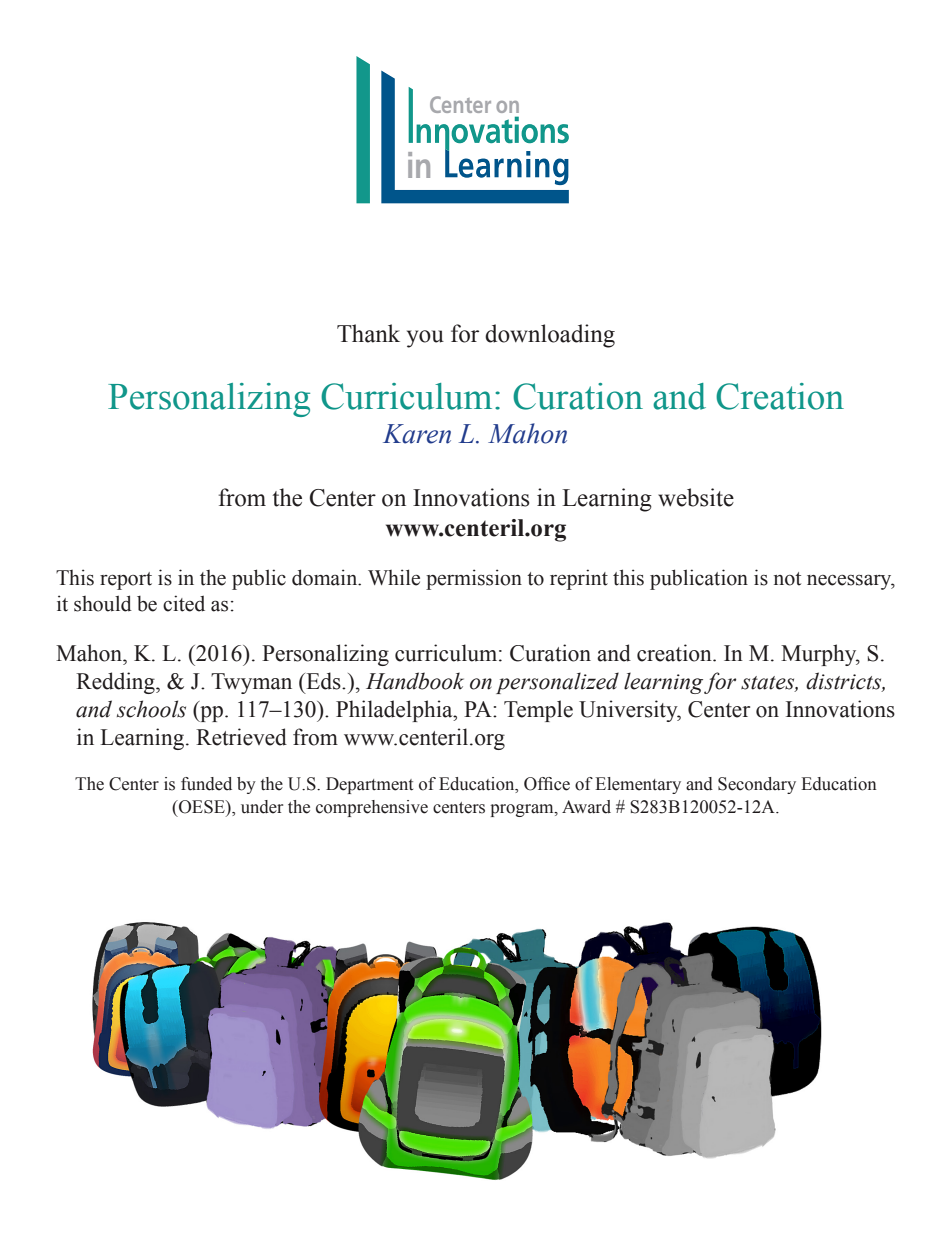 The image size is (952, 1233). What do you see at coordinates (757, 785) in the image?
I see `Secondary` at bounding box center [757, 785].
